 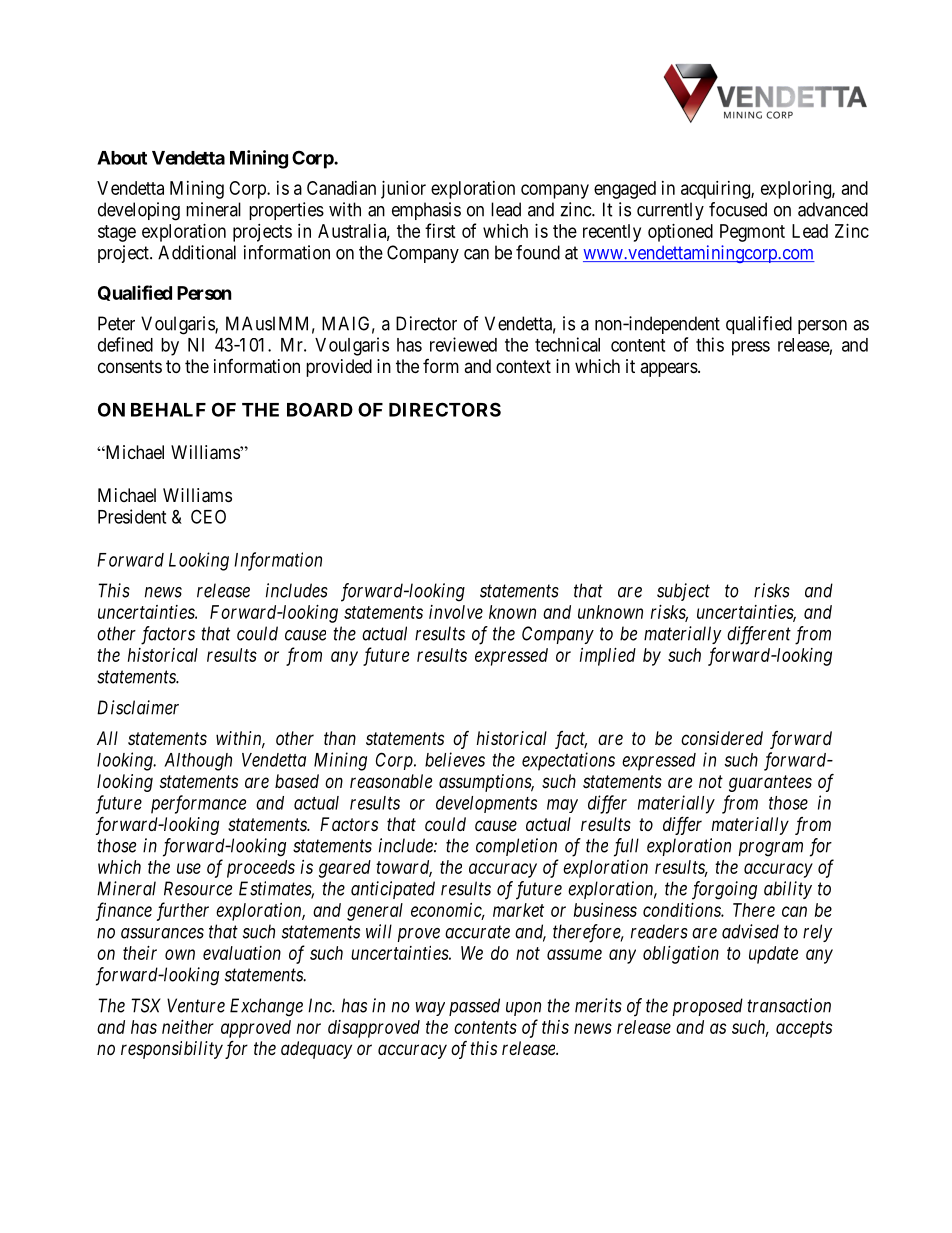 I want to click on emphasis, so click(x=426, y=211).
